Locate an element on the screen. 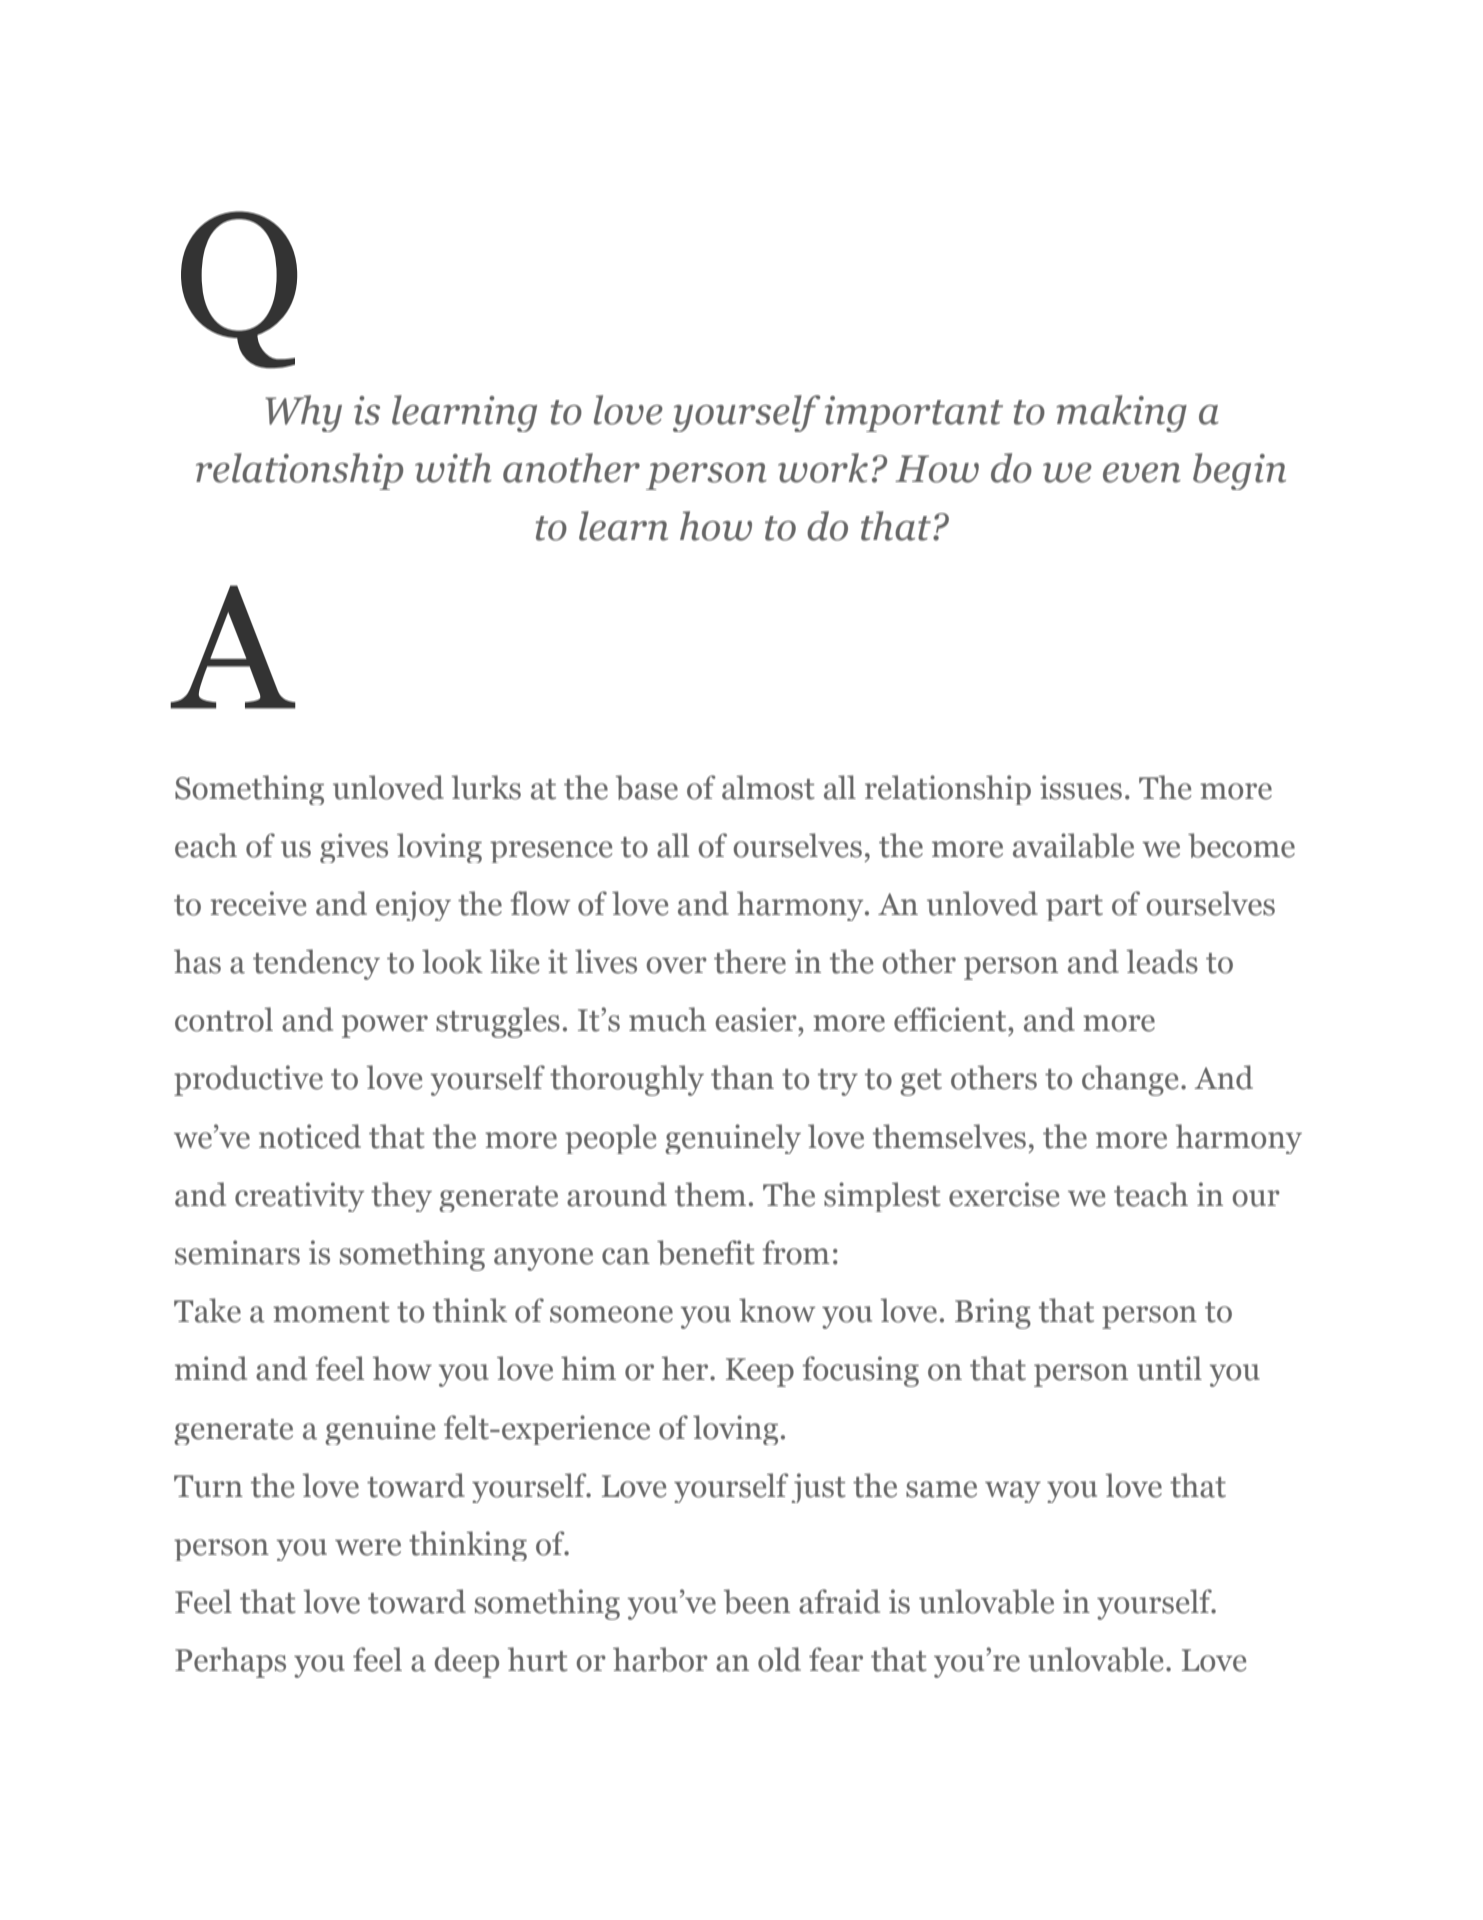 The image size is (1483, 1920). Why is located at coordinates (303, 413).
